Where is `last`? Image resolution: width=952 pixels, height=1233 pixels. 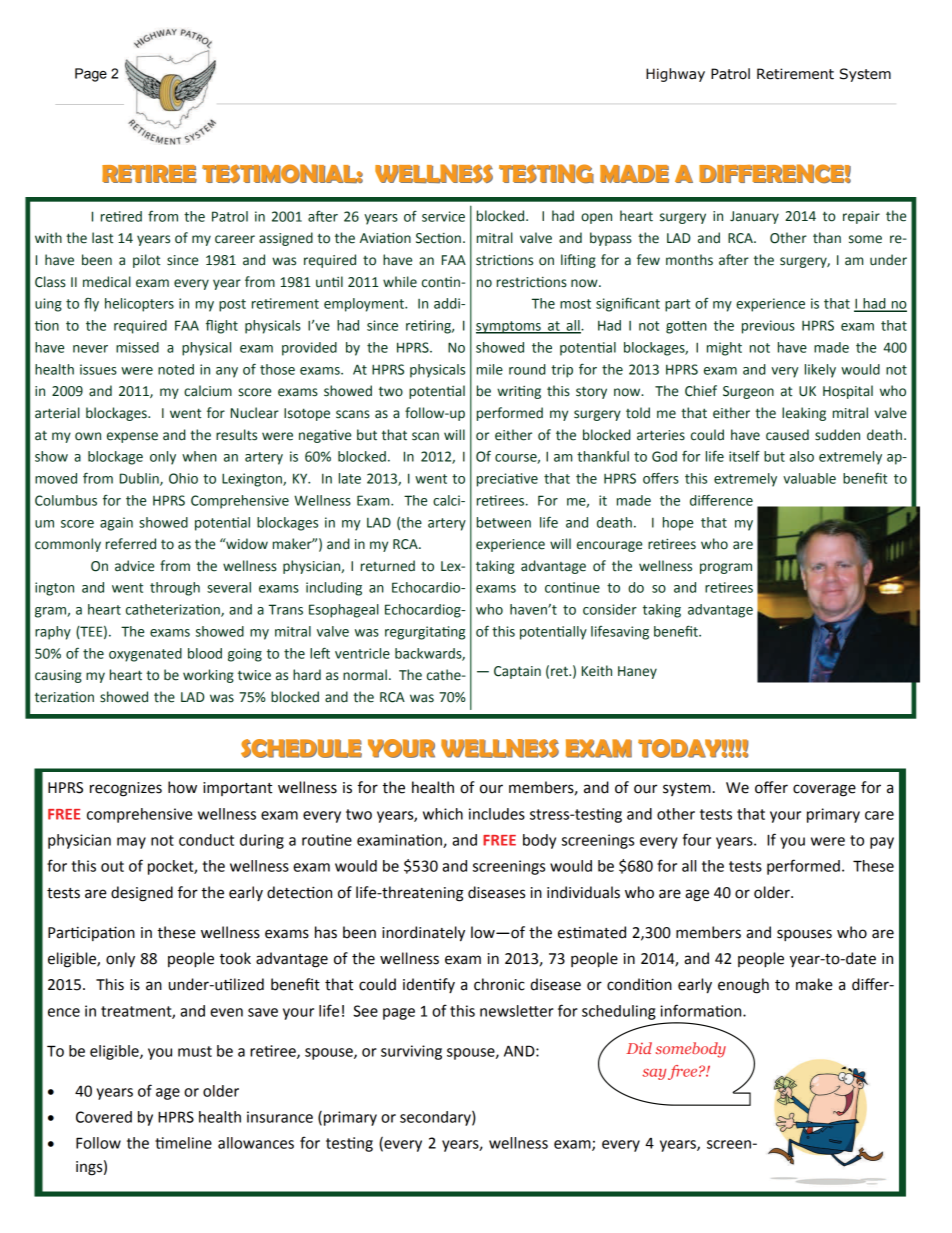
last is located at coordinates (102, 238).
